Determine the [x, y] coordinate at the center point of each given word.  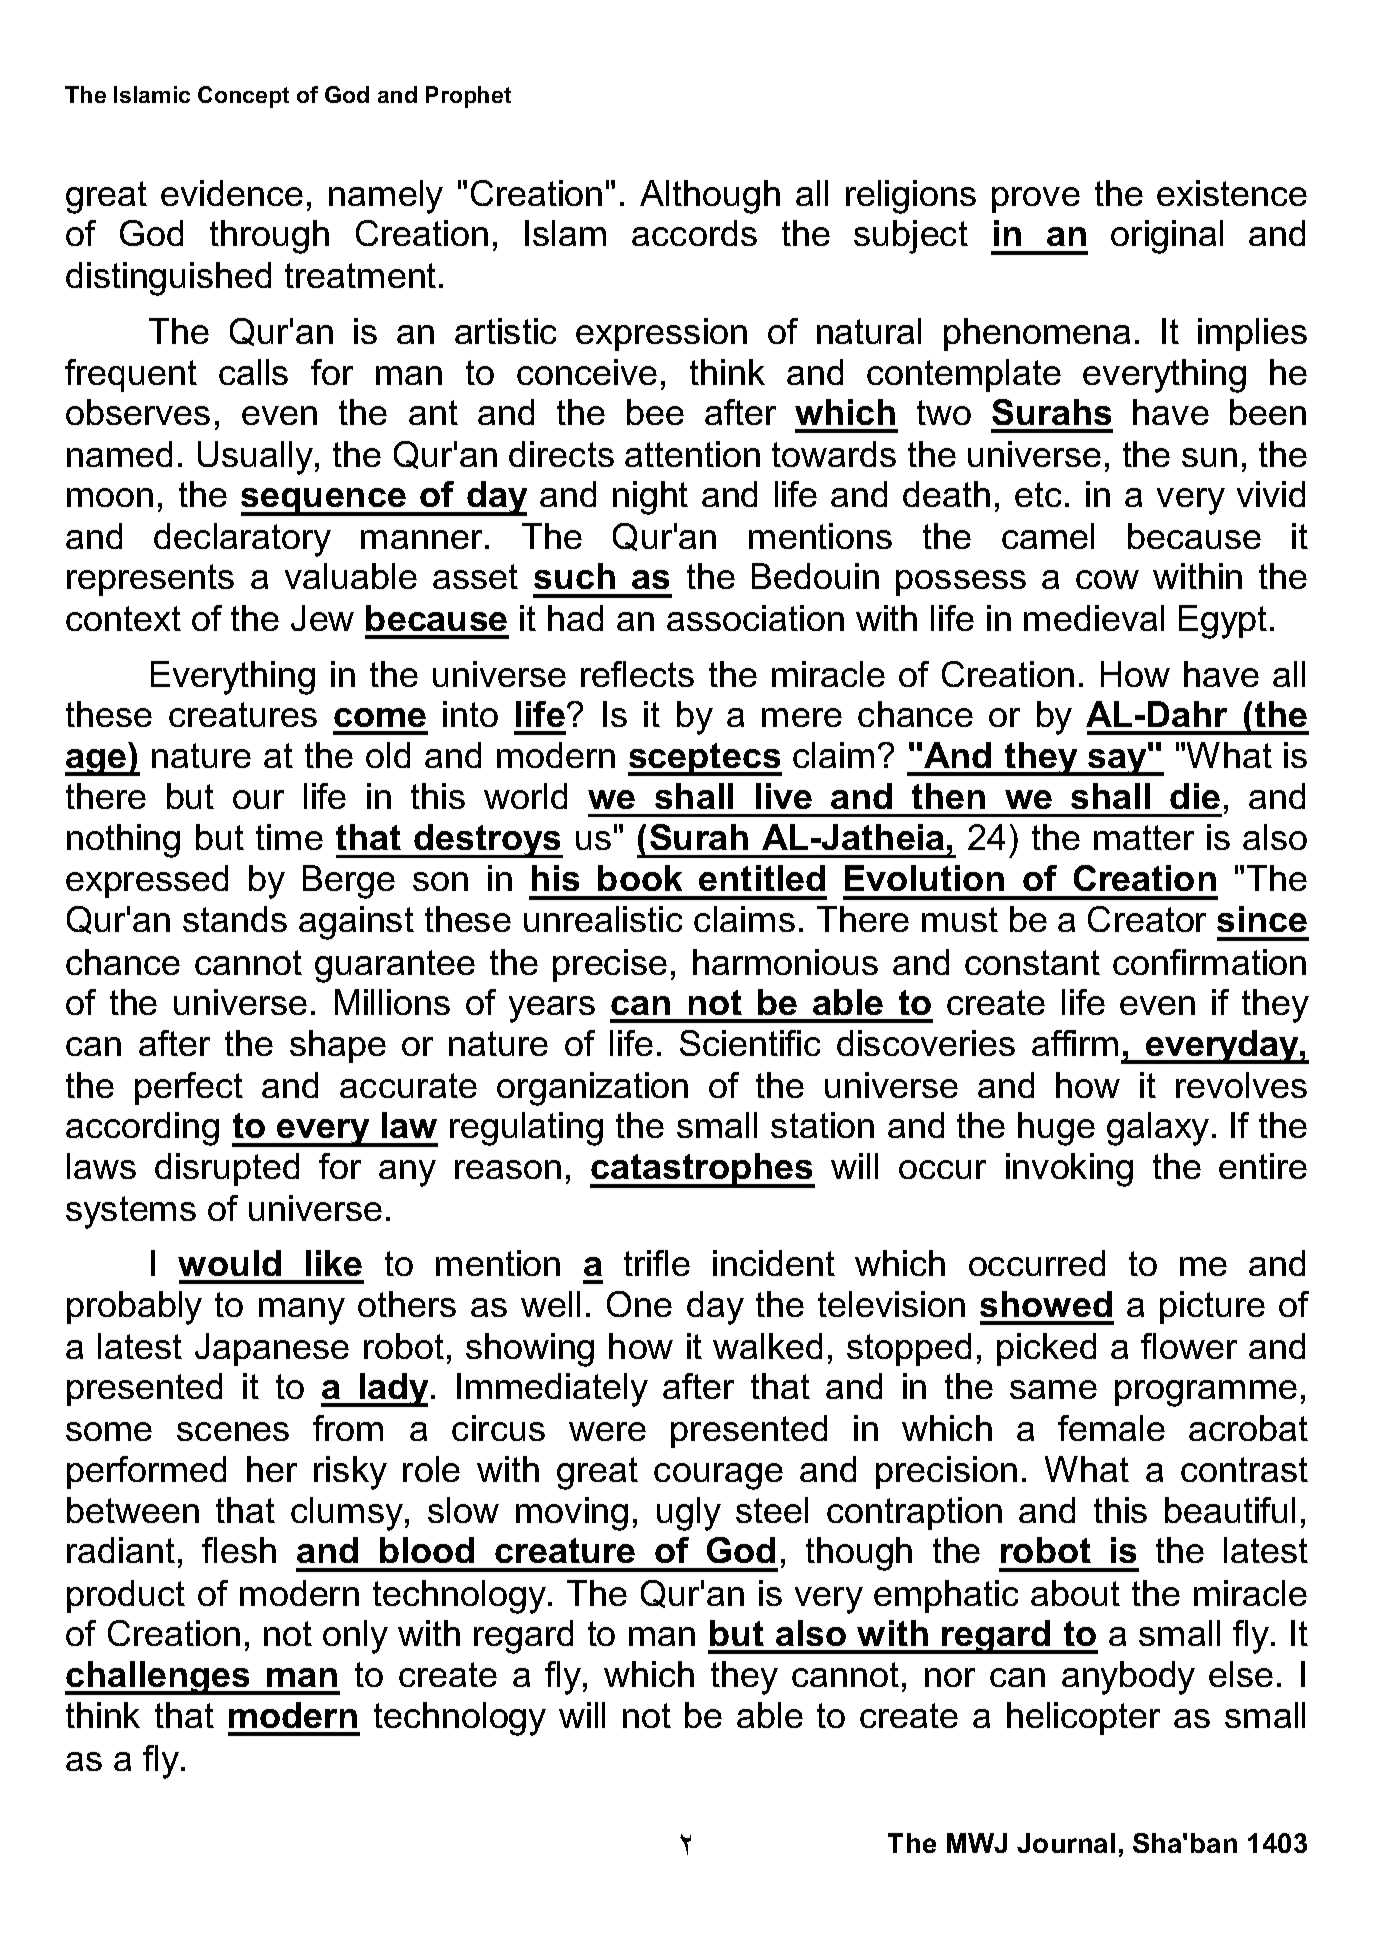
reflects [637, 674]
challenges [158, 1678]
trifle [657, 1263]
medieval [1094, 618]
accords [694, 233]
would [229, 1263]
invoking [1069, 1170]
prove [1036, 200]
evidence [232, 193]
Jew [322, 618]
